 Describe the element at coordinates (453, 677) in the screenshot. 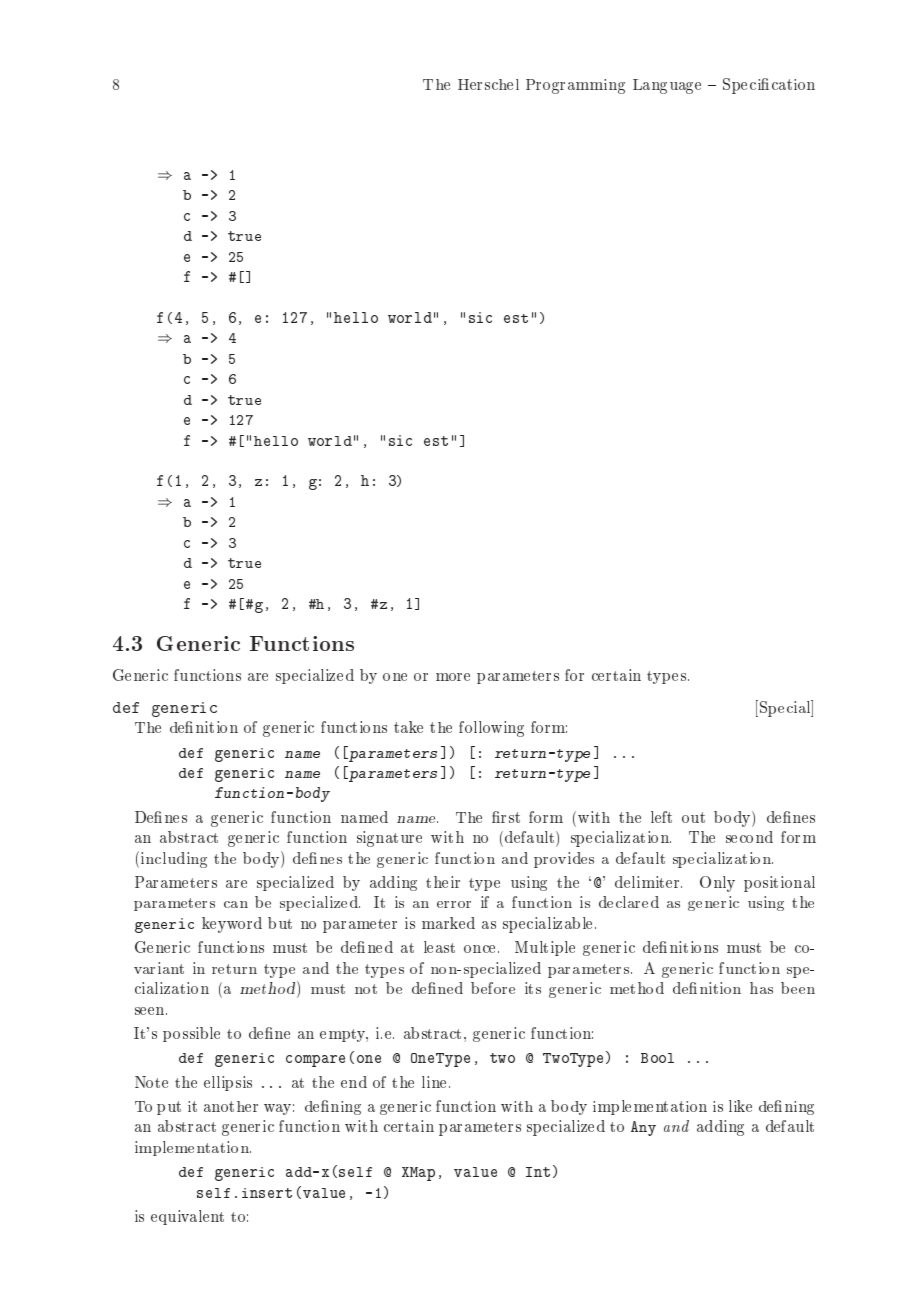

I see `more` at that location.
